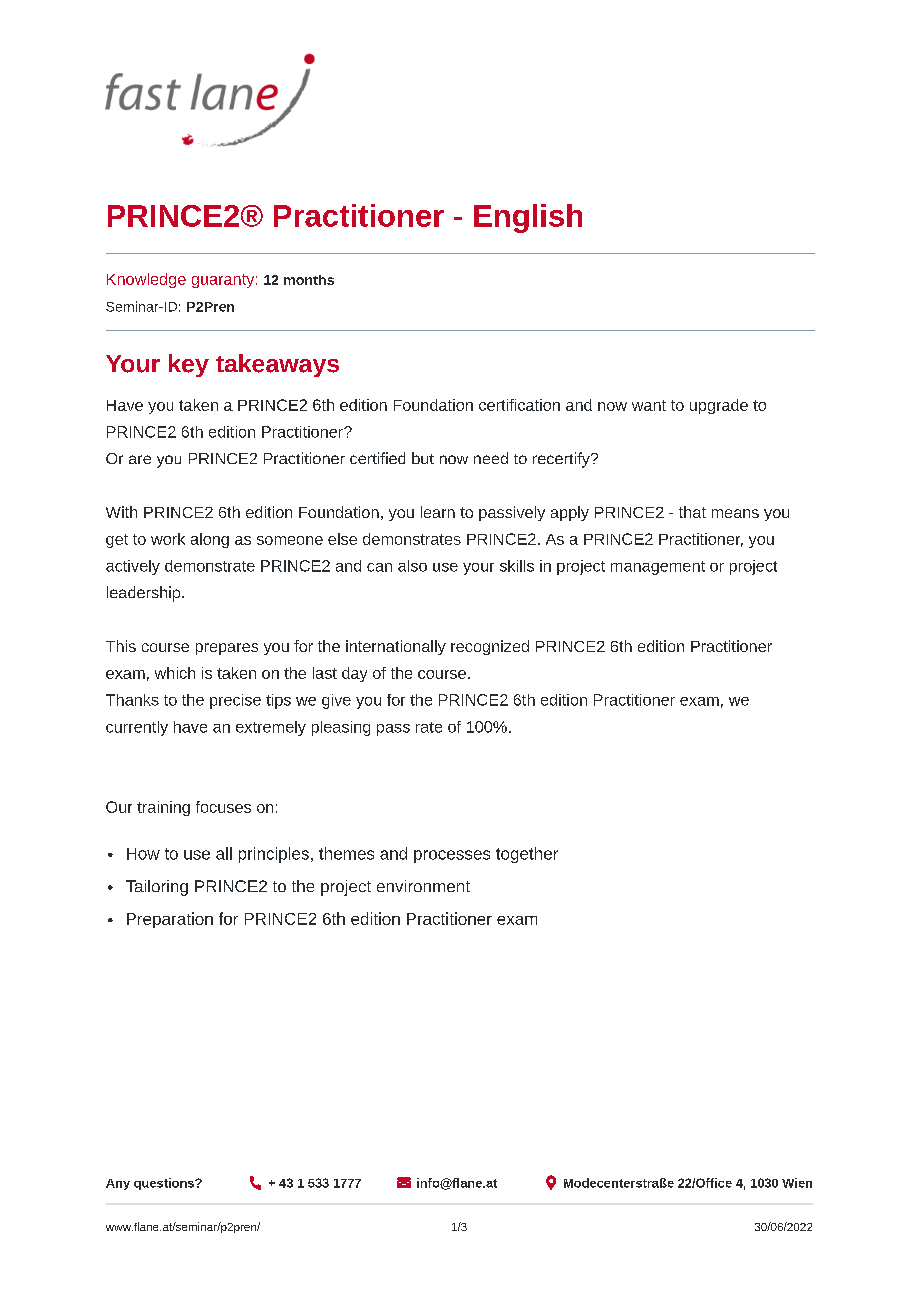 The height and width of the image is (1308, 924). What do you see at coordinates (528, 218) in the image?
I see `English` at bounding box center [528, 218].
